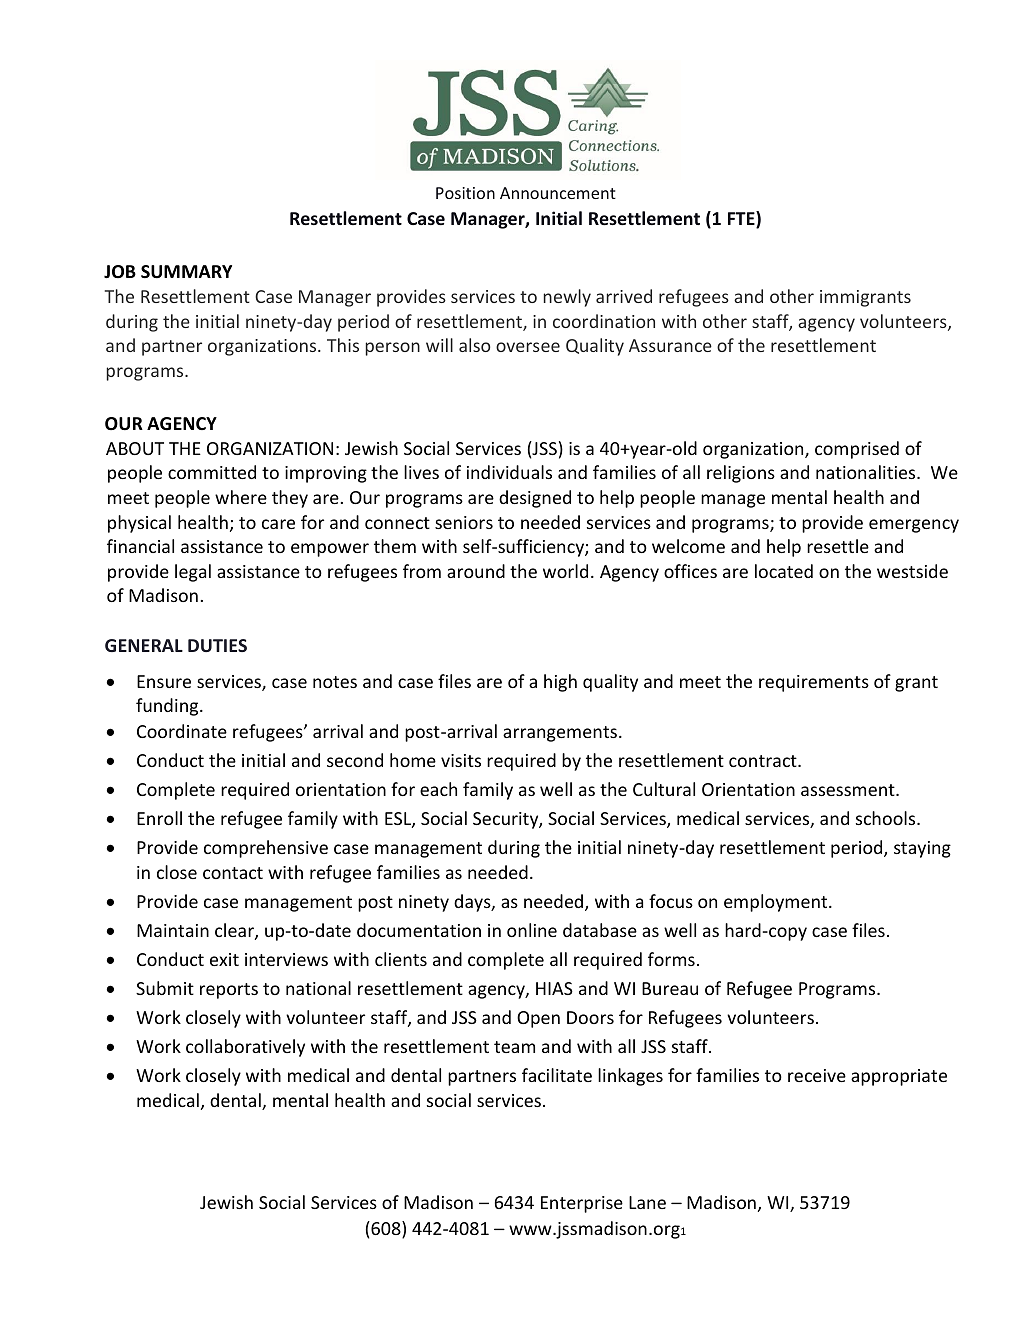 The image size is (1028, 1330). Describe the element at coordinates (509, 472) in the screenshot. I see `individuals` at that location.
